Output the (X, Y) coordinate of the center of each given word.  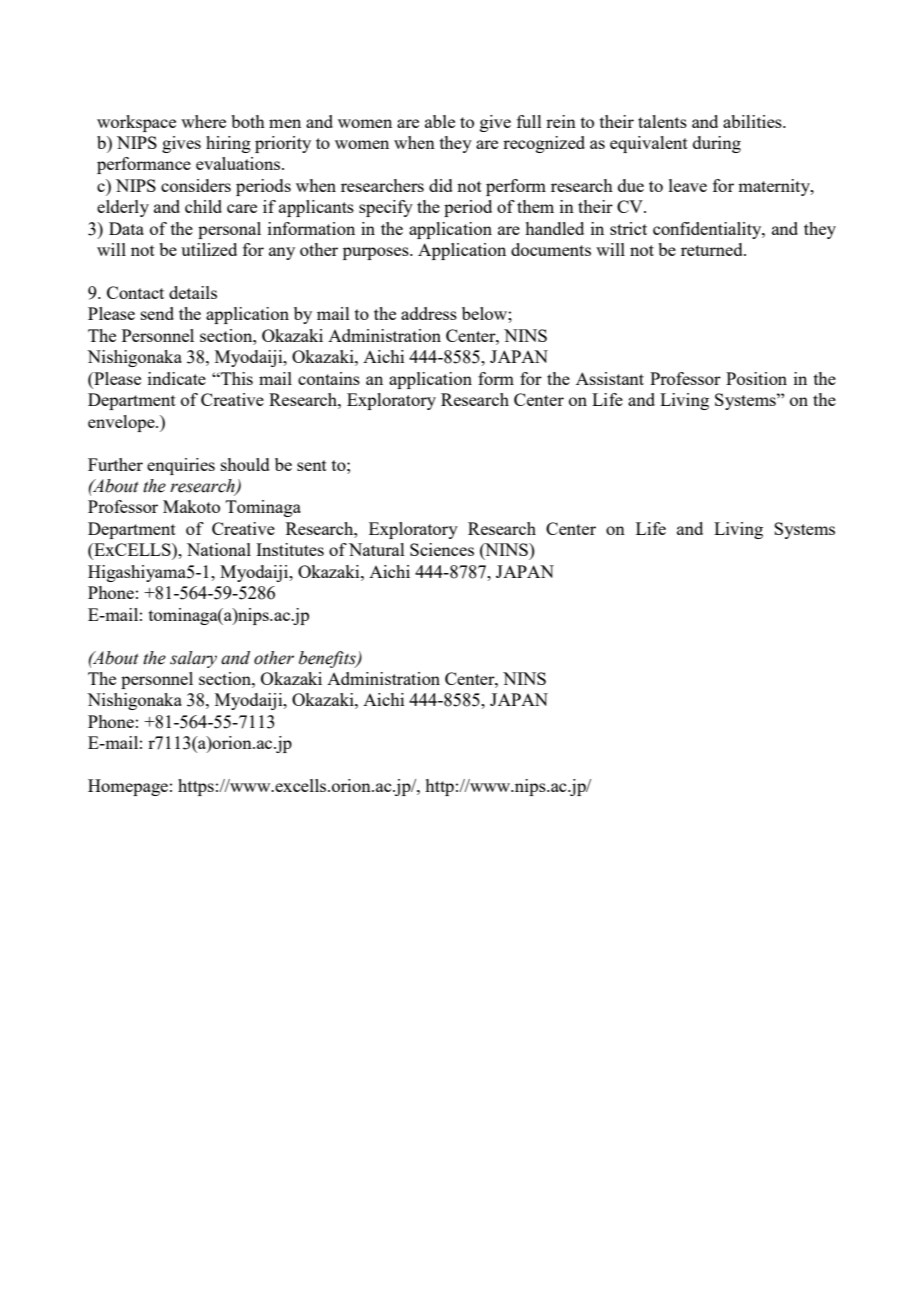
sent (312, 465)
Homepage (128, 787)
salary (193, 659)
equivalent (649, 144)
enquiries (181, 466)
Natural (377, 549)
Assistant (610, 378)
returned (713, 249)
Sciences (442, 549)
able (440, 121)
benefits (328, 659)
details (193, 292)
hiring (228, 144)
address (429, 313)
